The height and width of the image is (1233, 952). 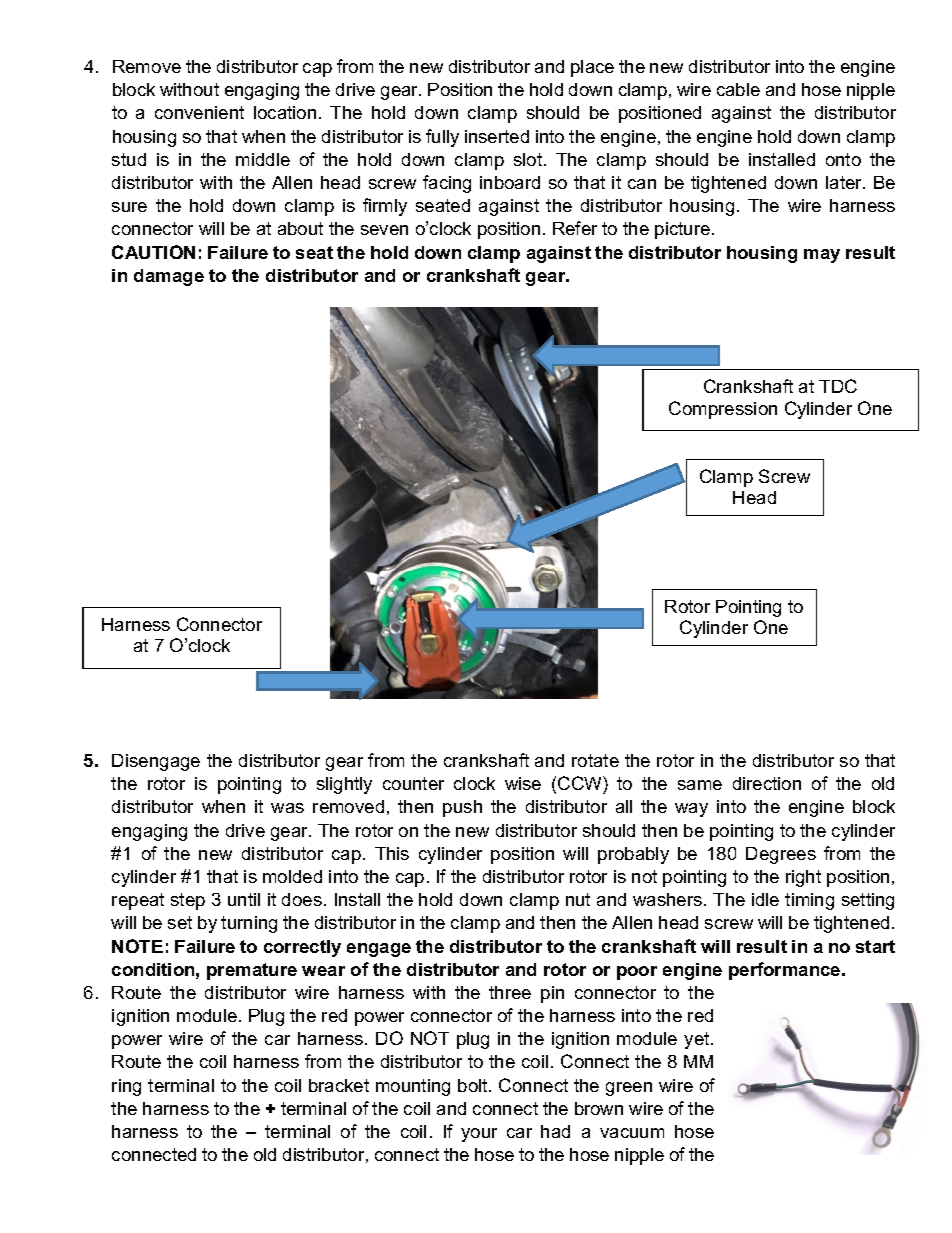 I want to click on rotate, so click(x=595, y=760).
